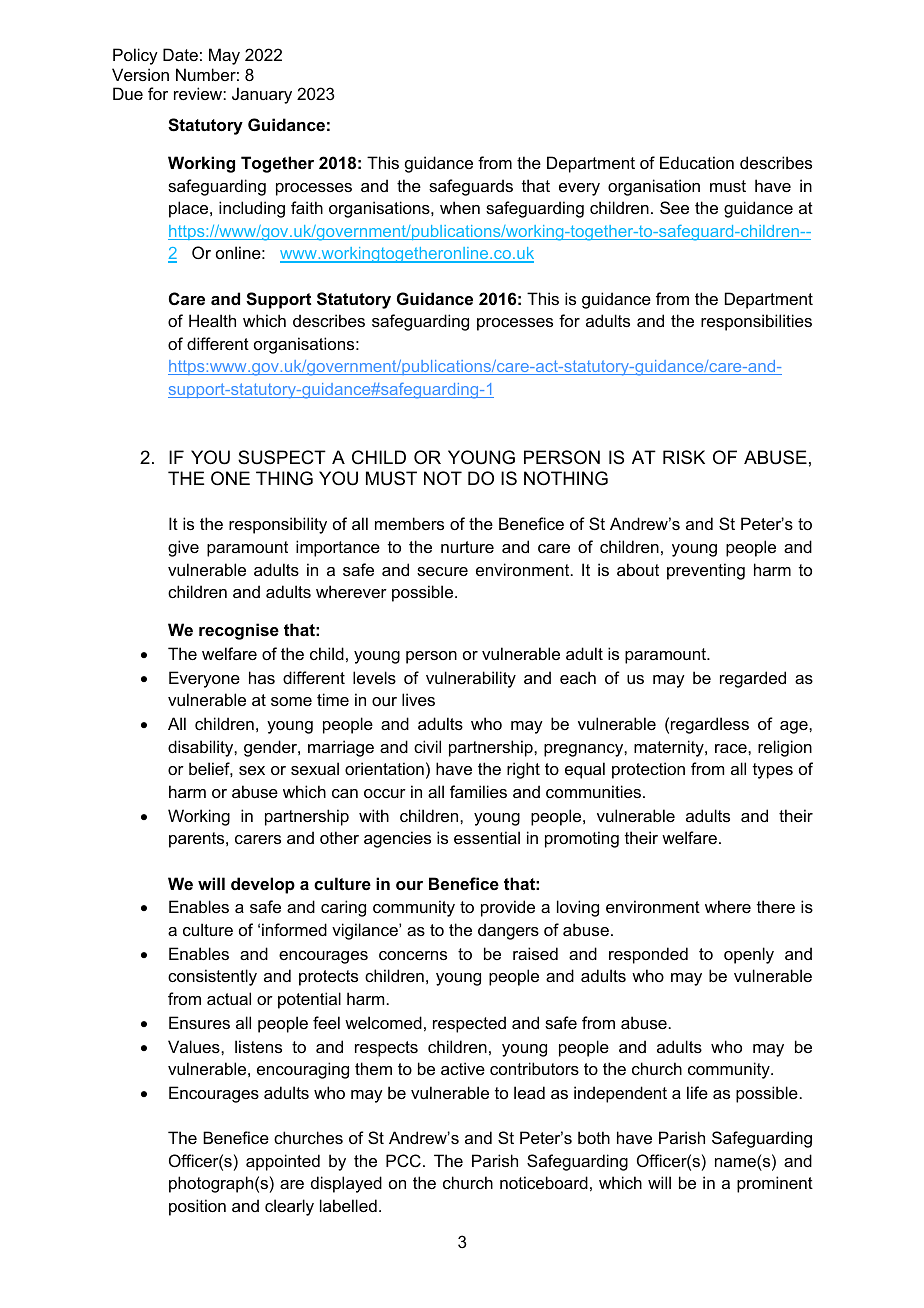  Describe the element at coordinates (471, 679) in the document. I see `vulnerability` at that location.
